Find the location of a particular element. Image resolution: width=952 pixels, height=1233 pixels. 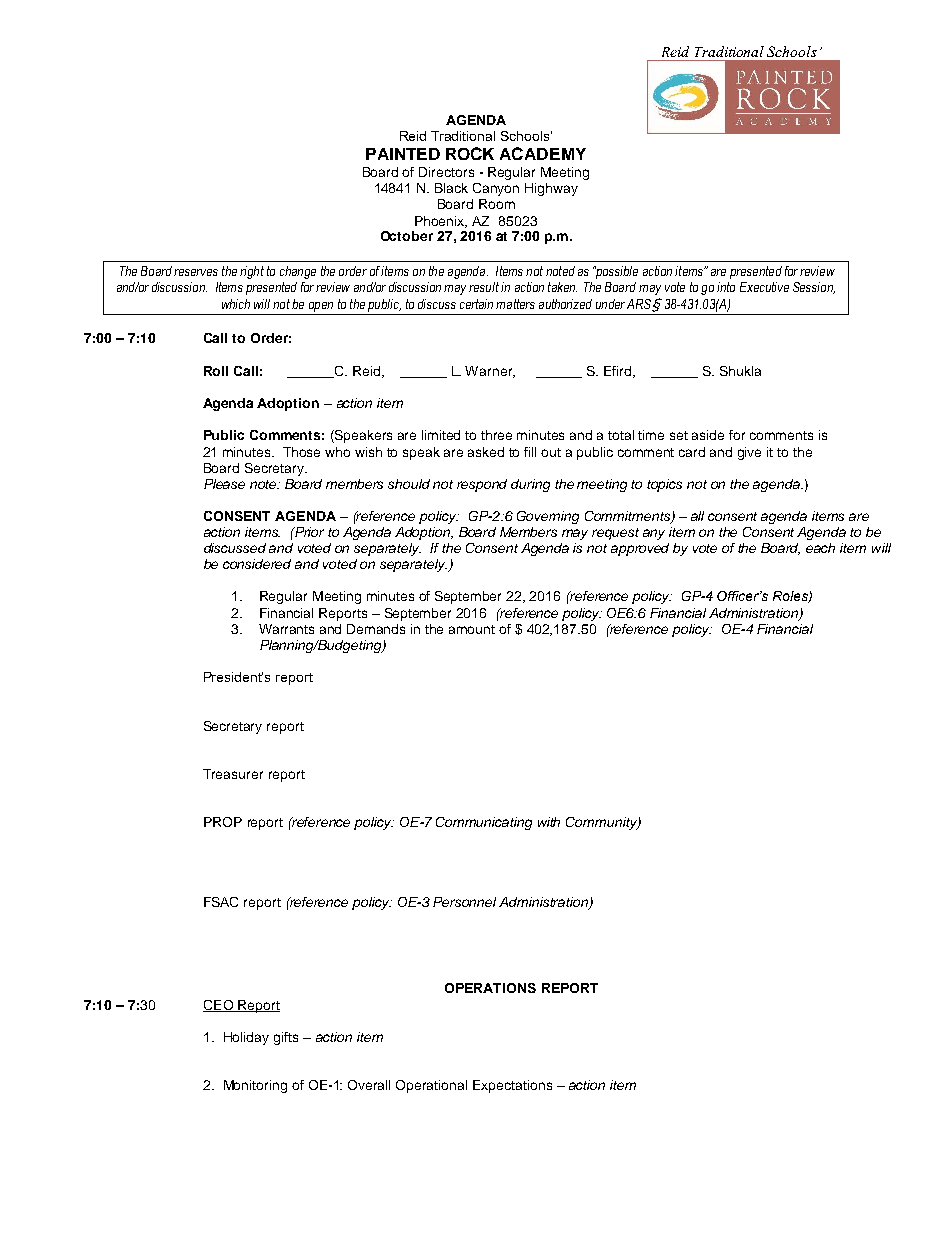

right is located at coordinates (252, 272).
